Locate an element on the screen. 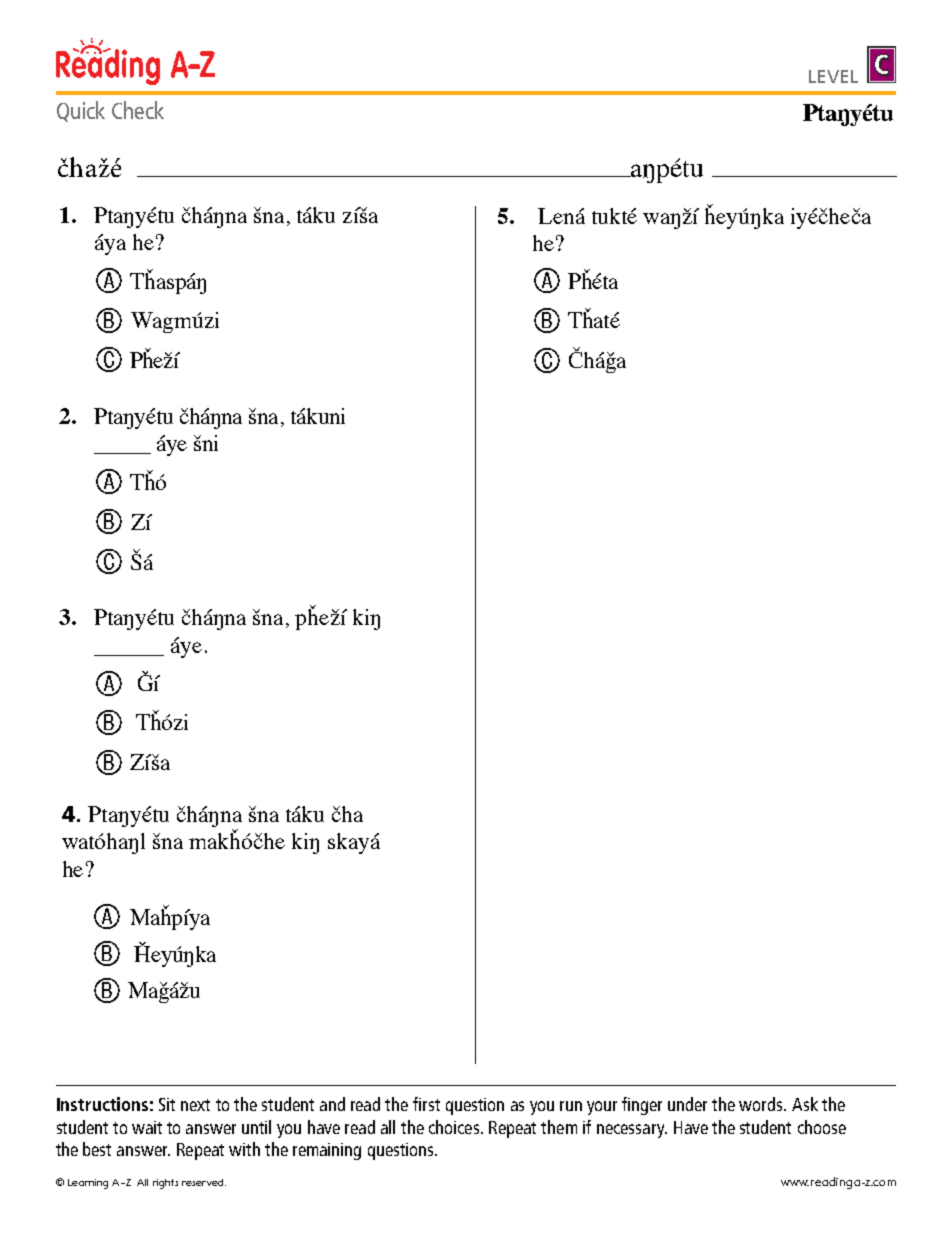 The image size is (952, 1233). next is located at coordinates (195, 1105).
